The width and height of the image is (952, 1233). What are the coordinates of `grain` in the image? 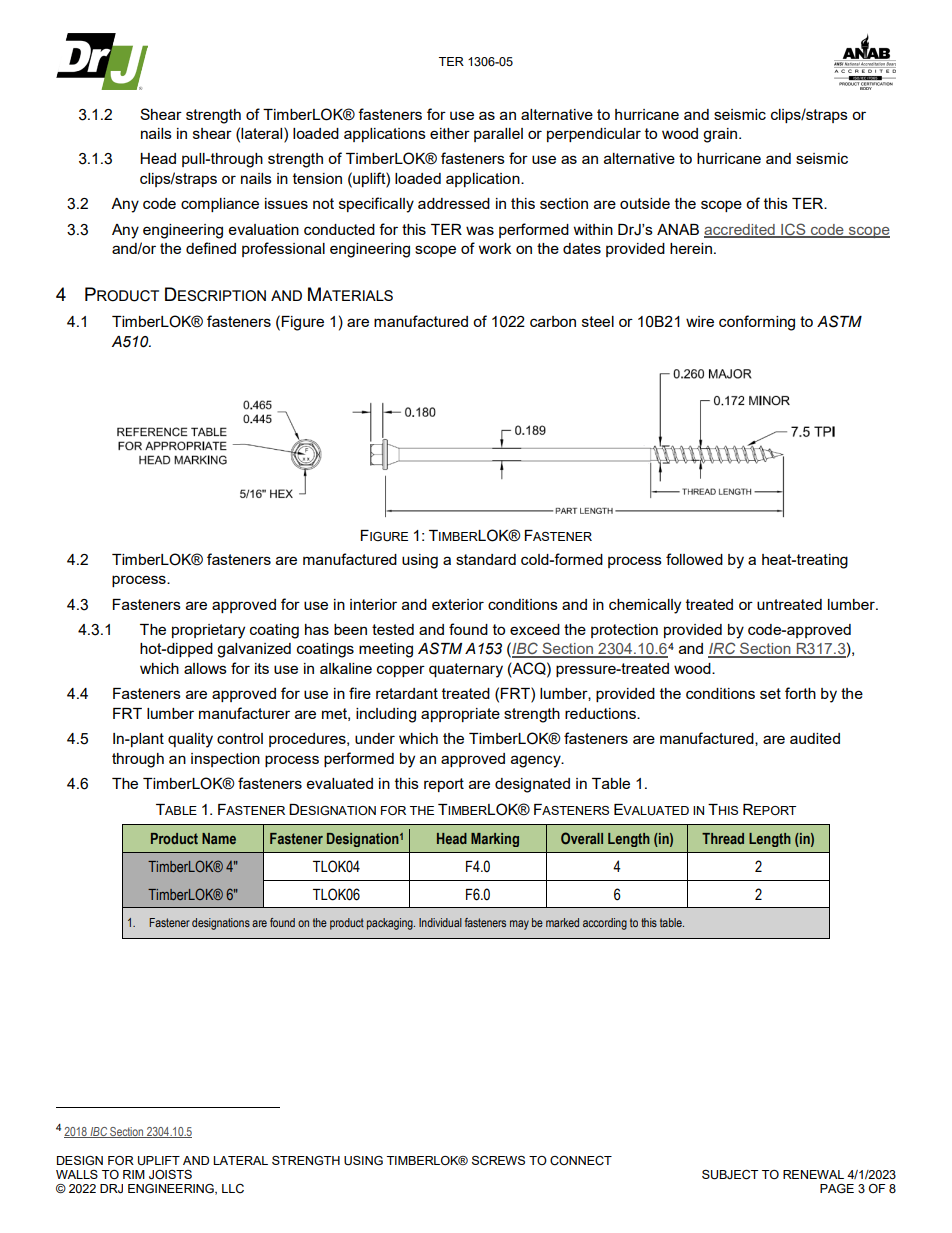 It's located at (720, 135).
